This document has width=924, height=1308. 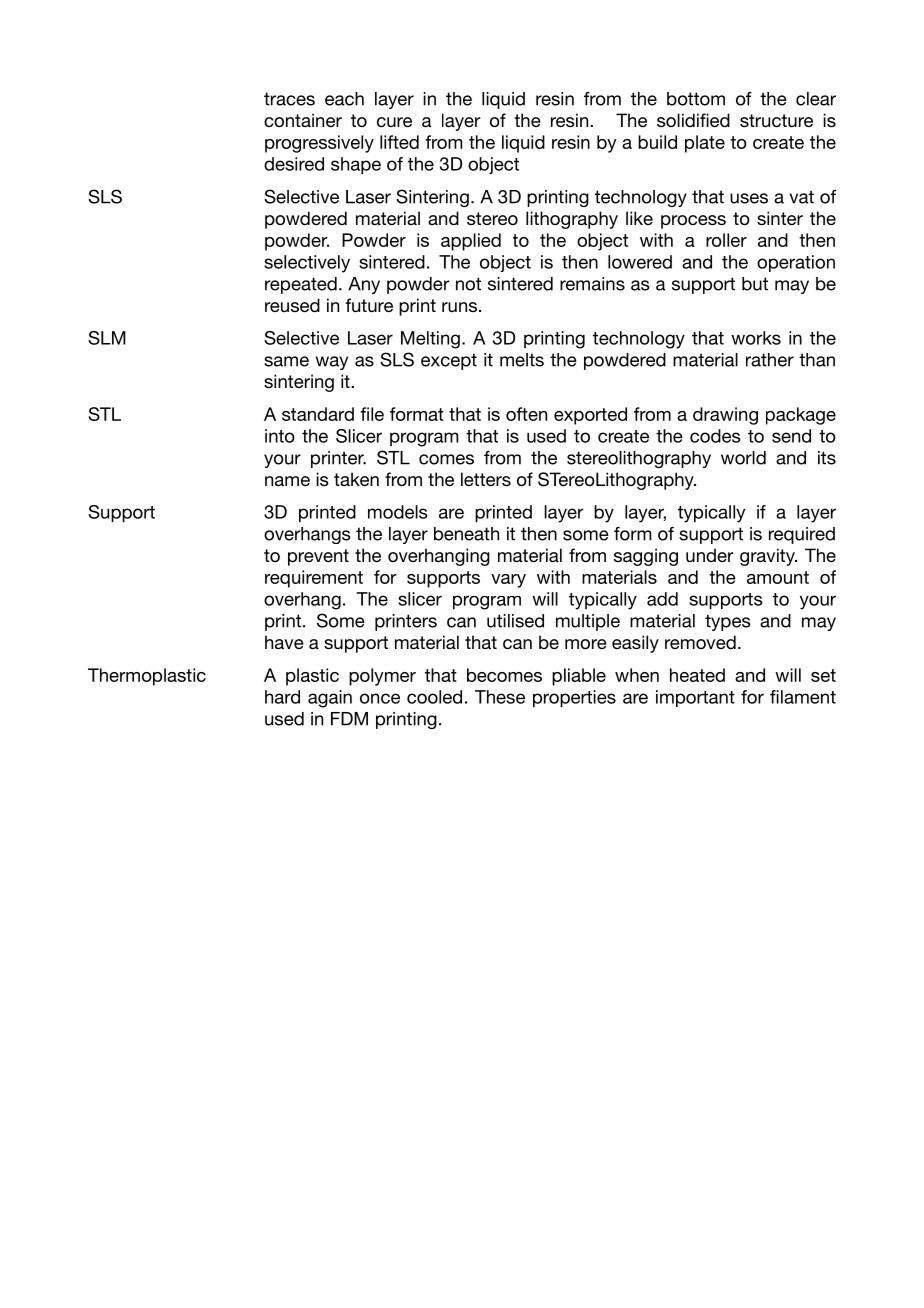 What do you see at coordinates (289, 99) in the document?
I see `traces` at bounding box center [289, 99].
